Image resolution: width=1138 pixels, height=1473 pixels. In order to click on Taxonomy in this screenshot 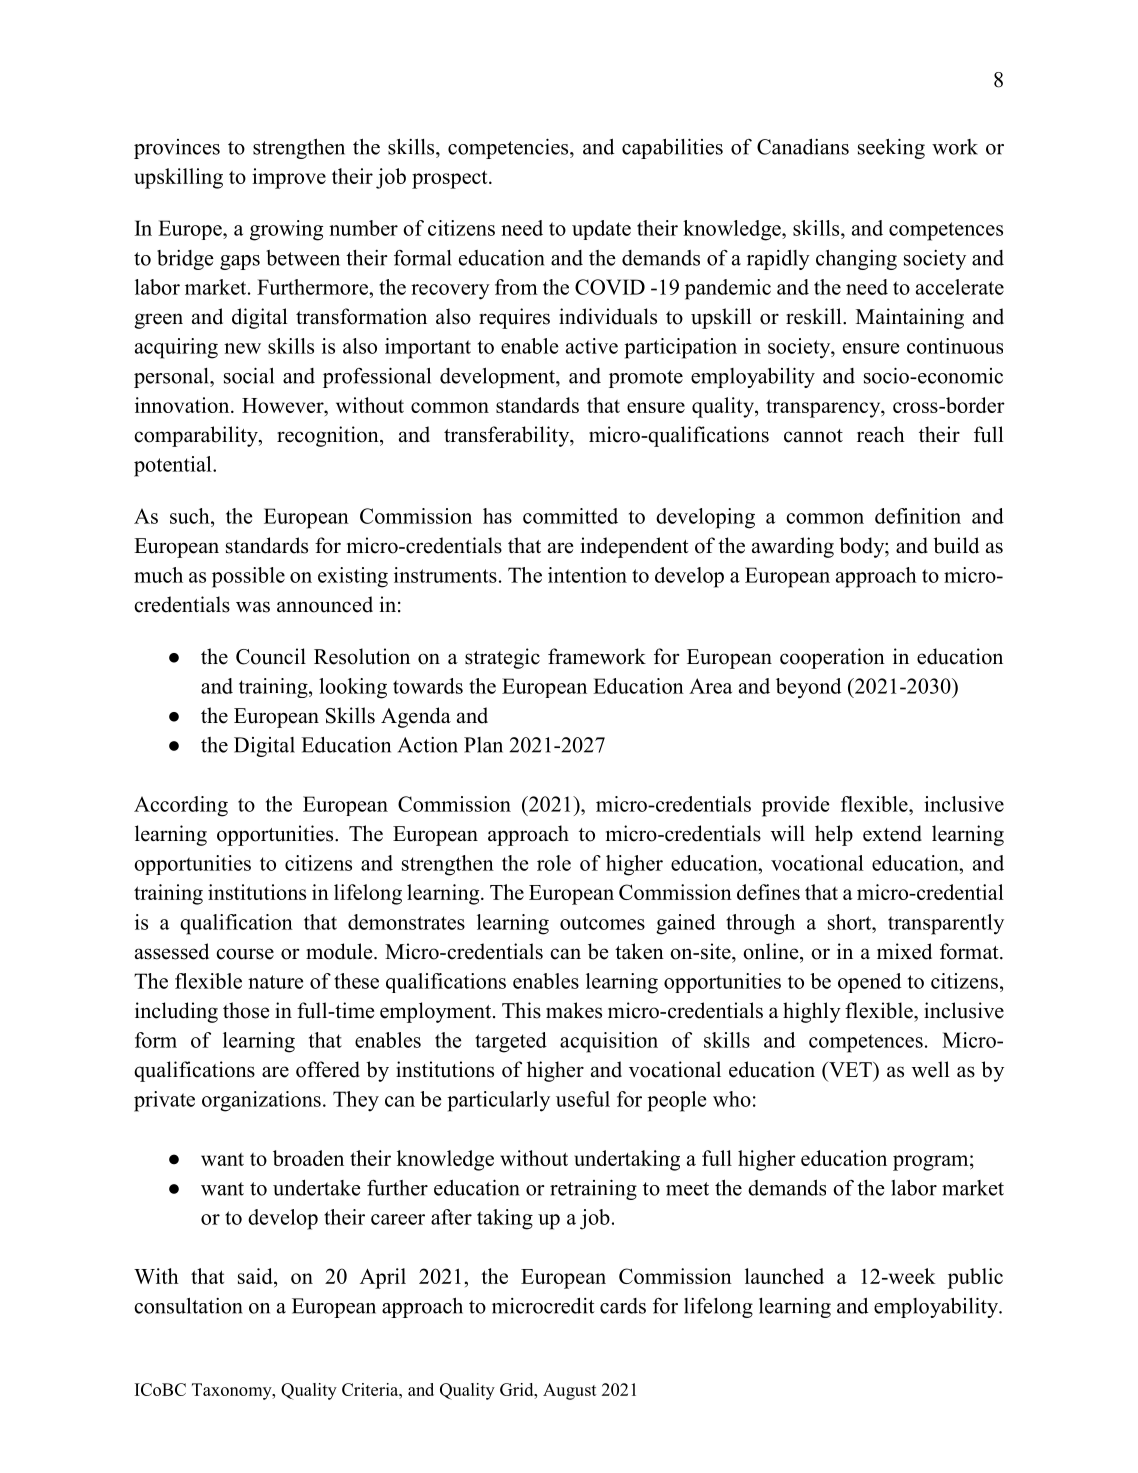, I will do `click(233, 1391)`.
